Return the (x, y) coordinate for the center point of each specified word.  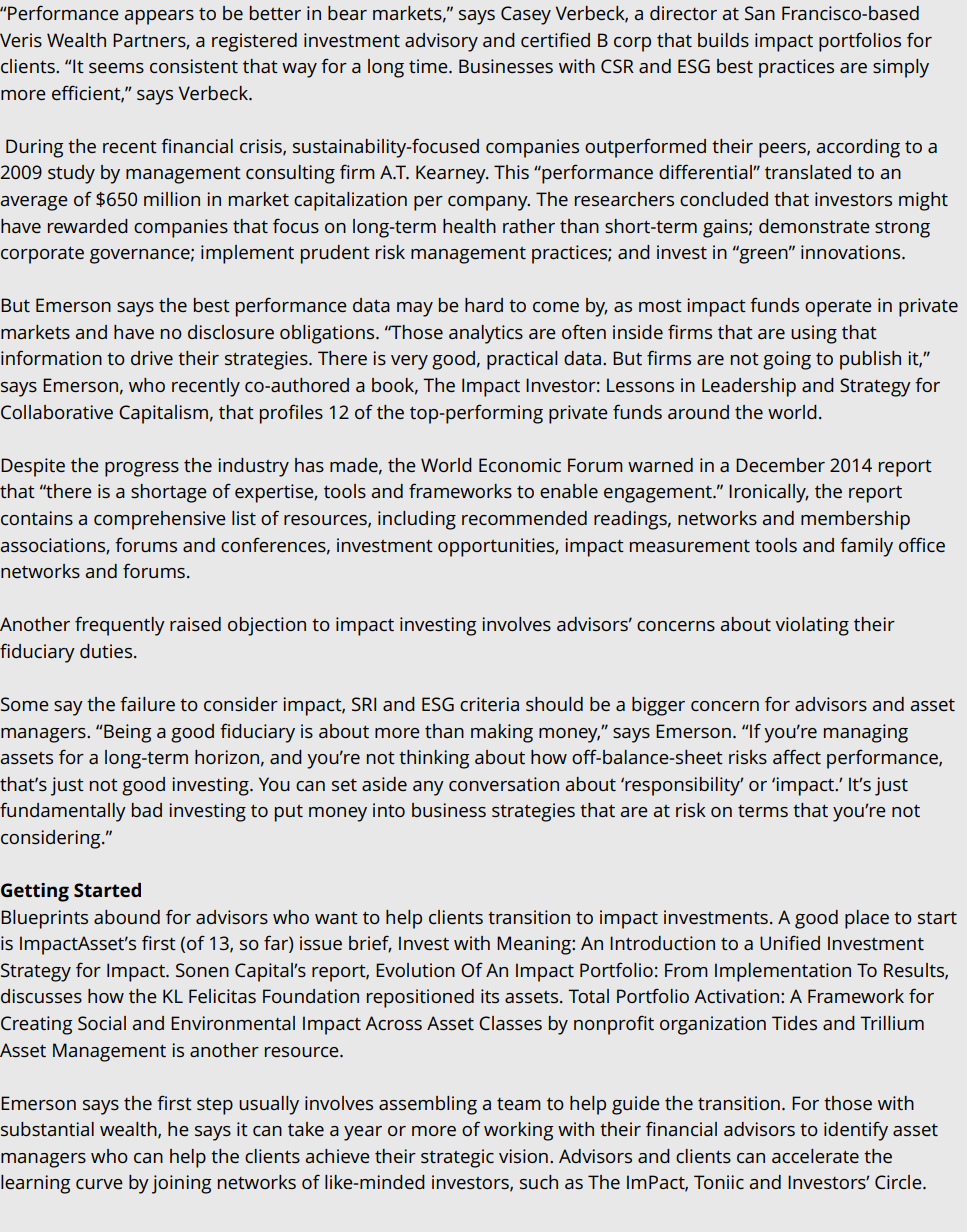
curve (99, 1184)
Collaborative (57, 412)
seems (116, 68)
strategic (457, 1158)
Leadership (749, 387)
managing (866, 733)
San (760, 13)
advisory (441, 42)
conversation (504, 784)
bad (147, 810)
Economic (520, 465)
